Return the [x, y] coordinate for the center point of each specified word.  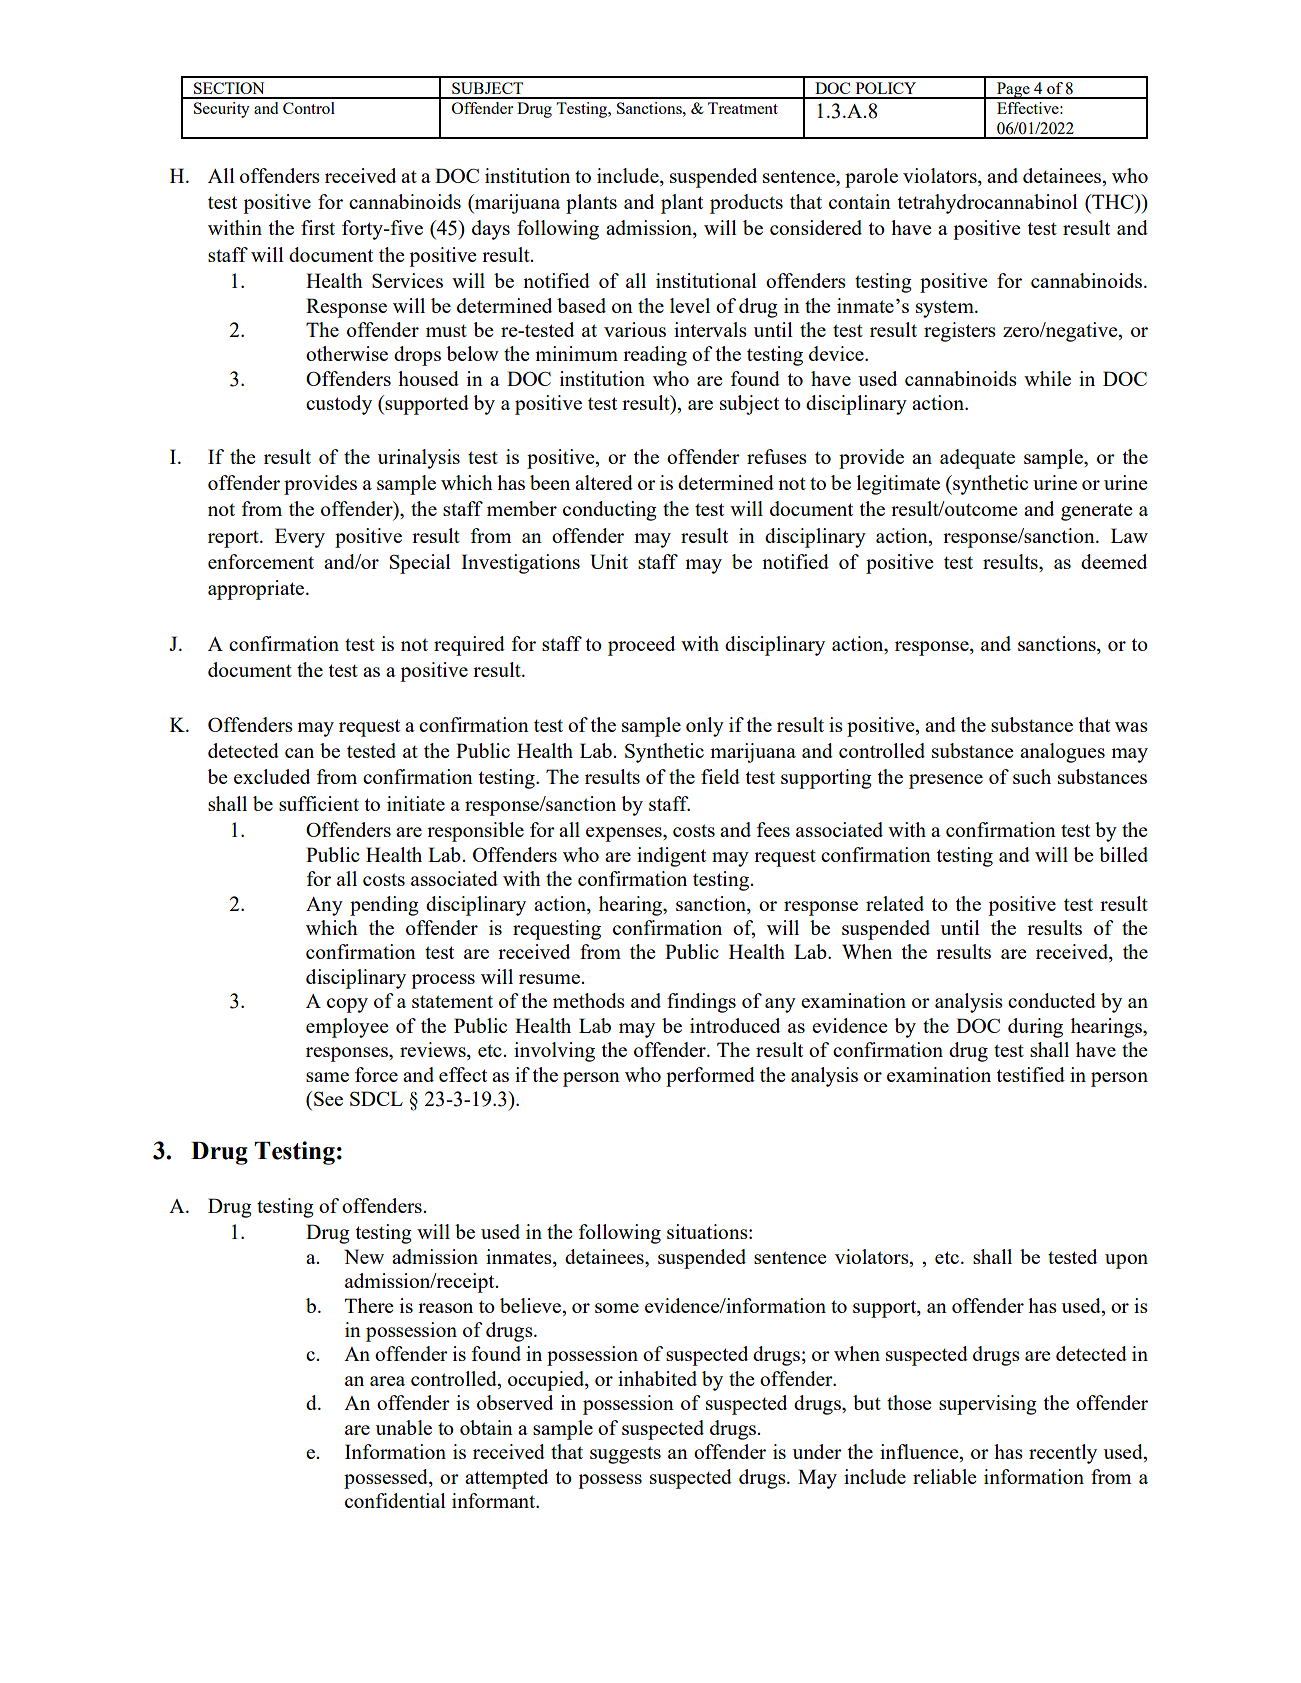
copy [347, 1005]
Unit [609, 561]
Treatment [743, 108]
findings [701, 1003]
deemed [1114, 561]
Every [300, 538]
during [1035, 1028]
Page [1013, 90]
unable [404, 1427]
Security [222, 110]
